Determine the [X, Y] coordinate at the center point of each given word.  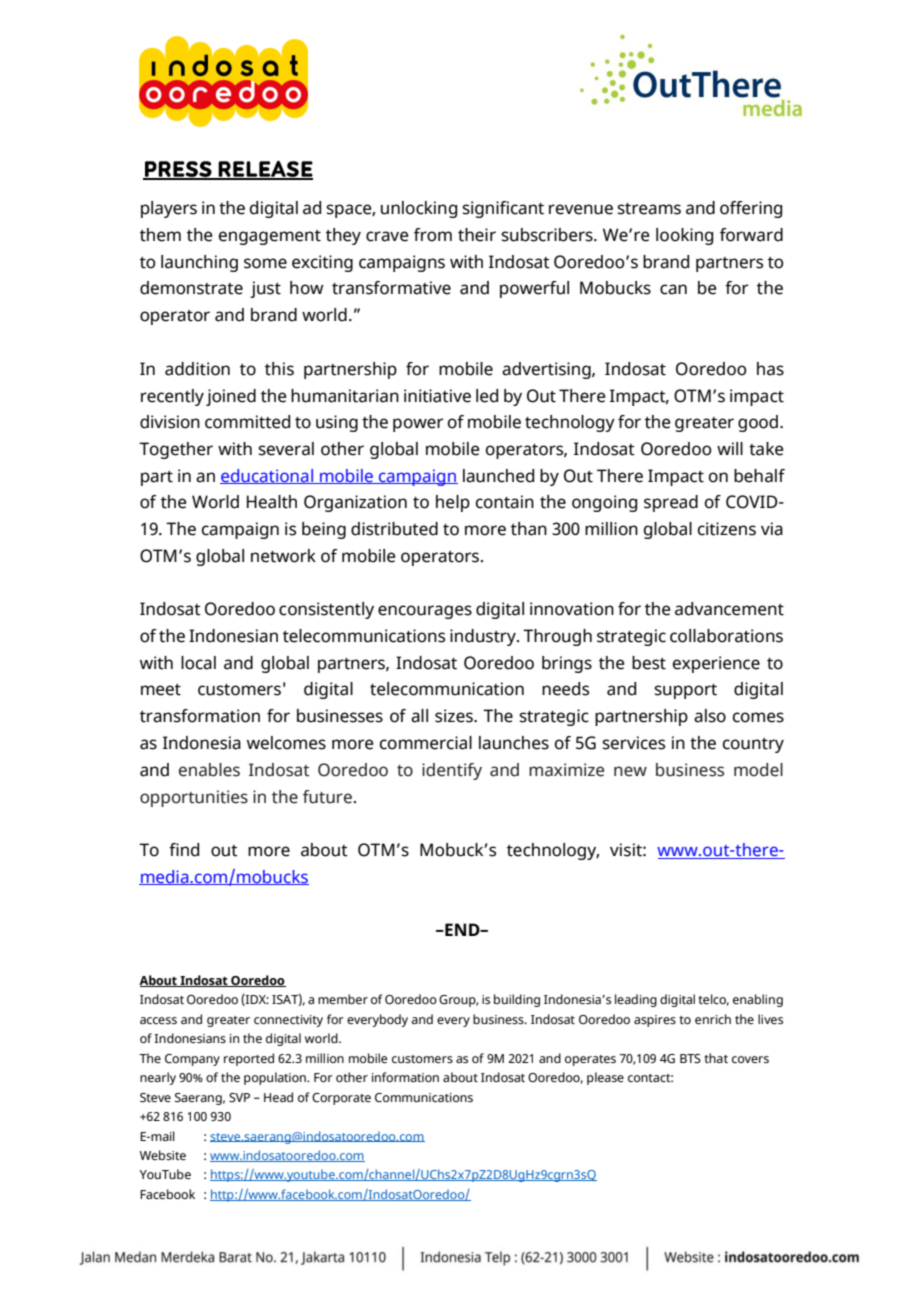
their [477, 235]
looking [684, 236]
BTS [690, 1058]
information [405, 1077]
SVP [239, 1097]
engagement [270, 237]
